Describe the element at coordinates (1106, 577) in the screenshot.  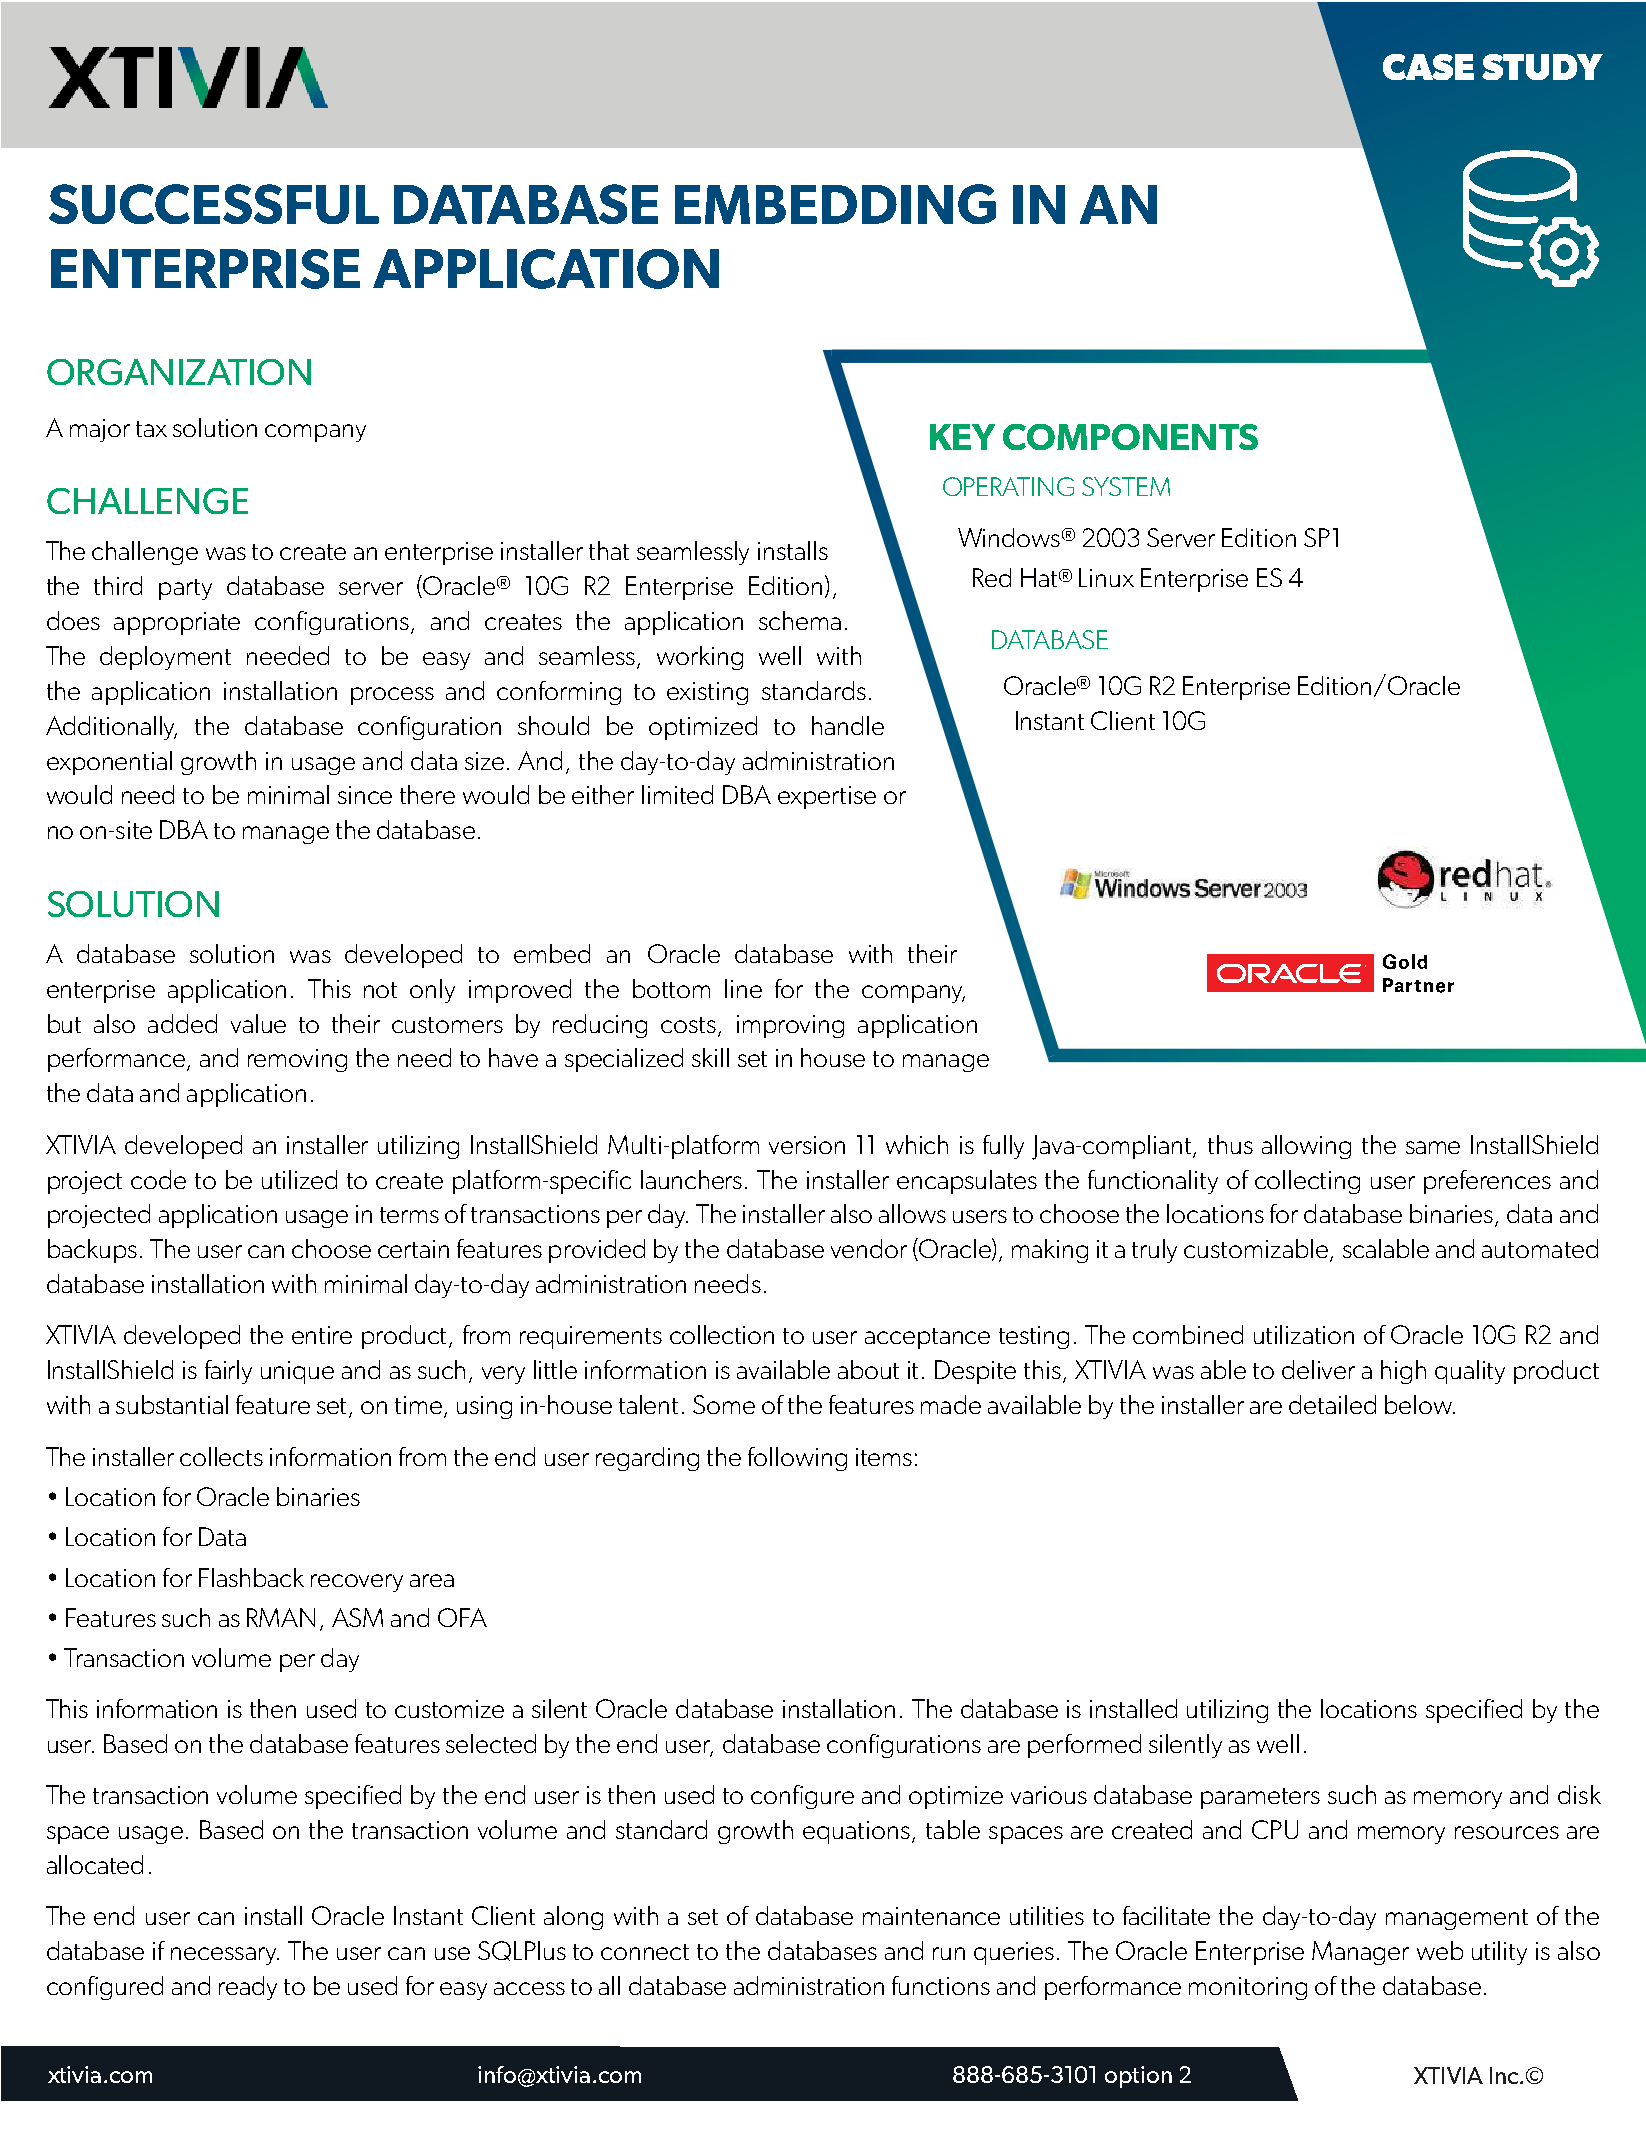
I see `Linux` at that location.
